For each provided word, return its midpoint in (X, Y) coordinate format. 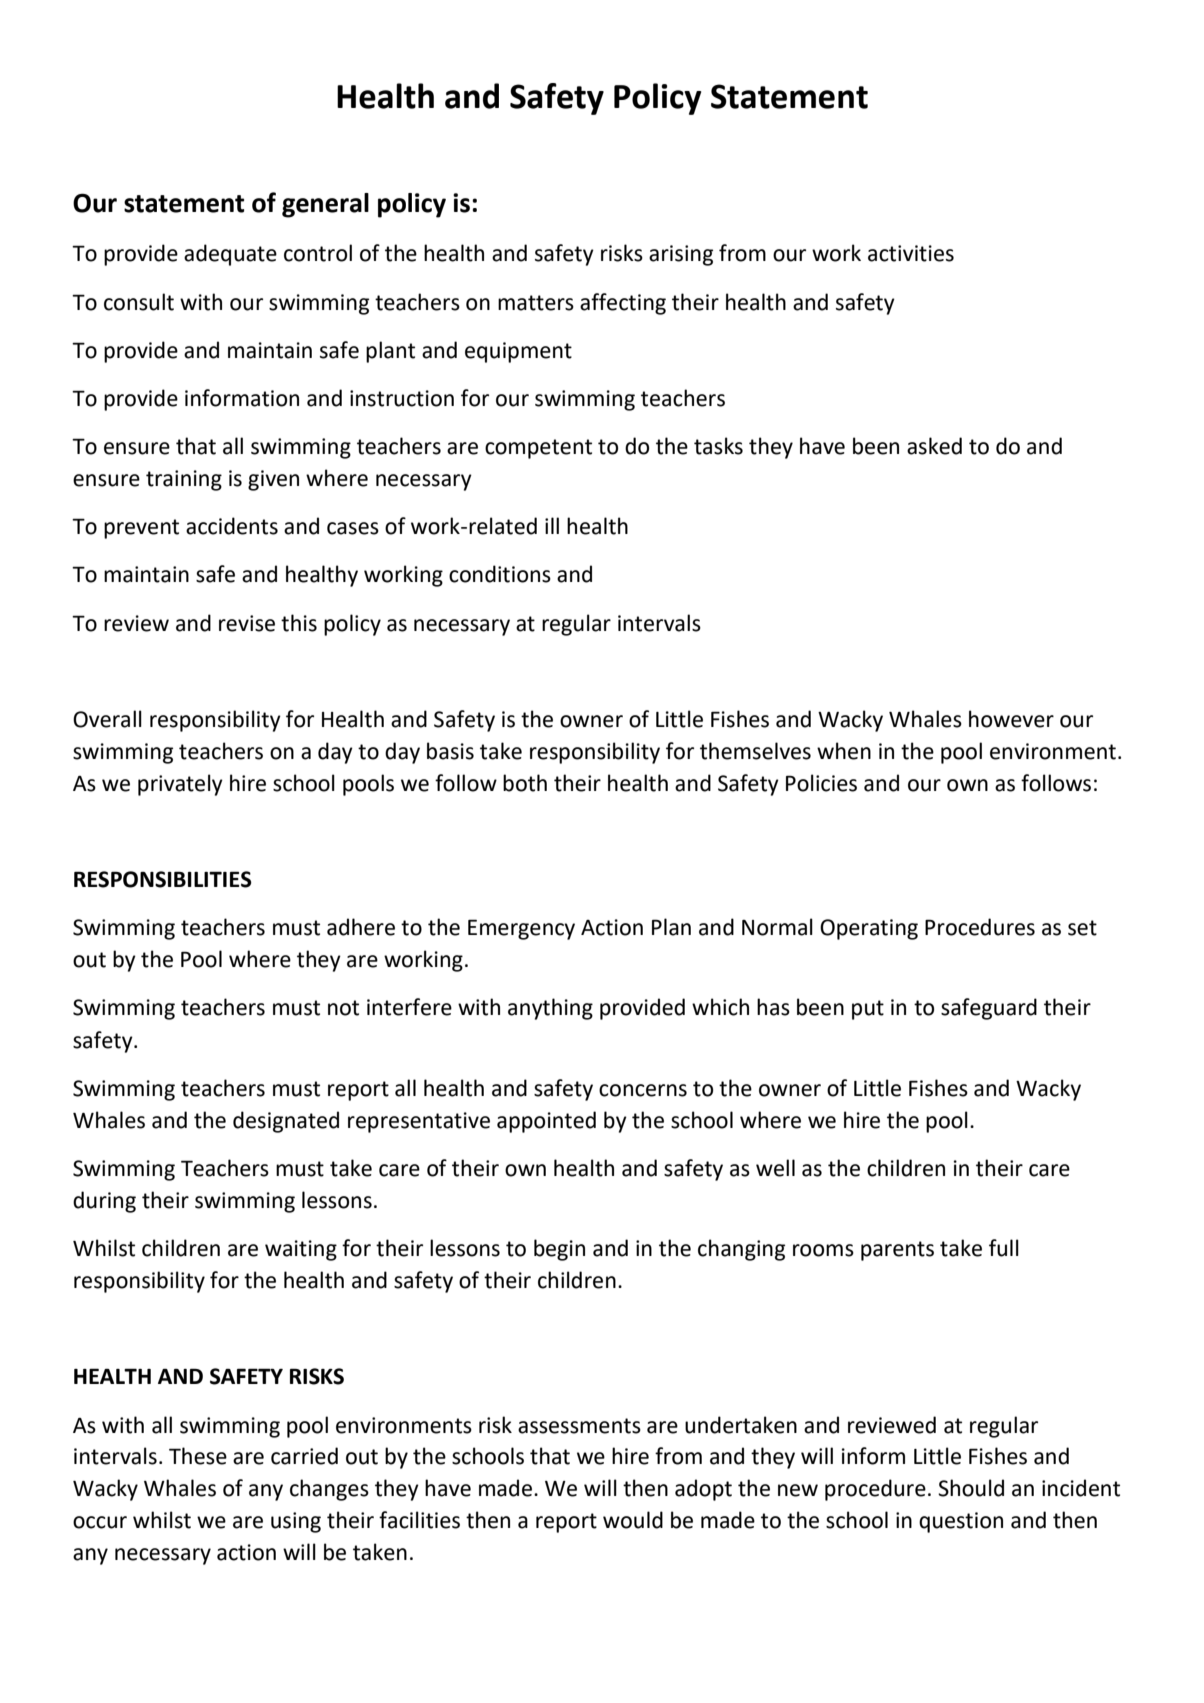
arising (681, 255)
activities (911, 253)
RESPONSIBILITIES (163, 879)
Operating (869, 929)
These (198, 1456)
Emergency (521, 929)
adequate (230, 255)
